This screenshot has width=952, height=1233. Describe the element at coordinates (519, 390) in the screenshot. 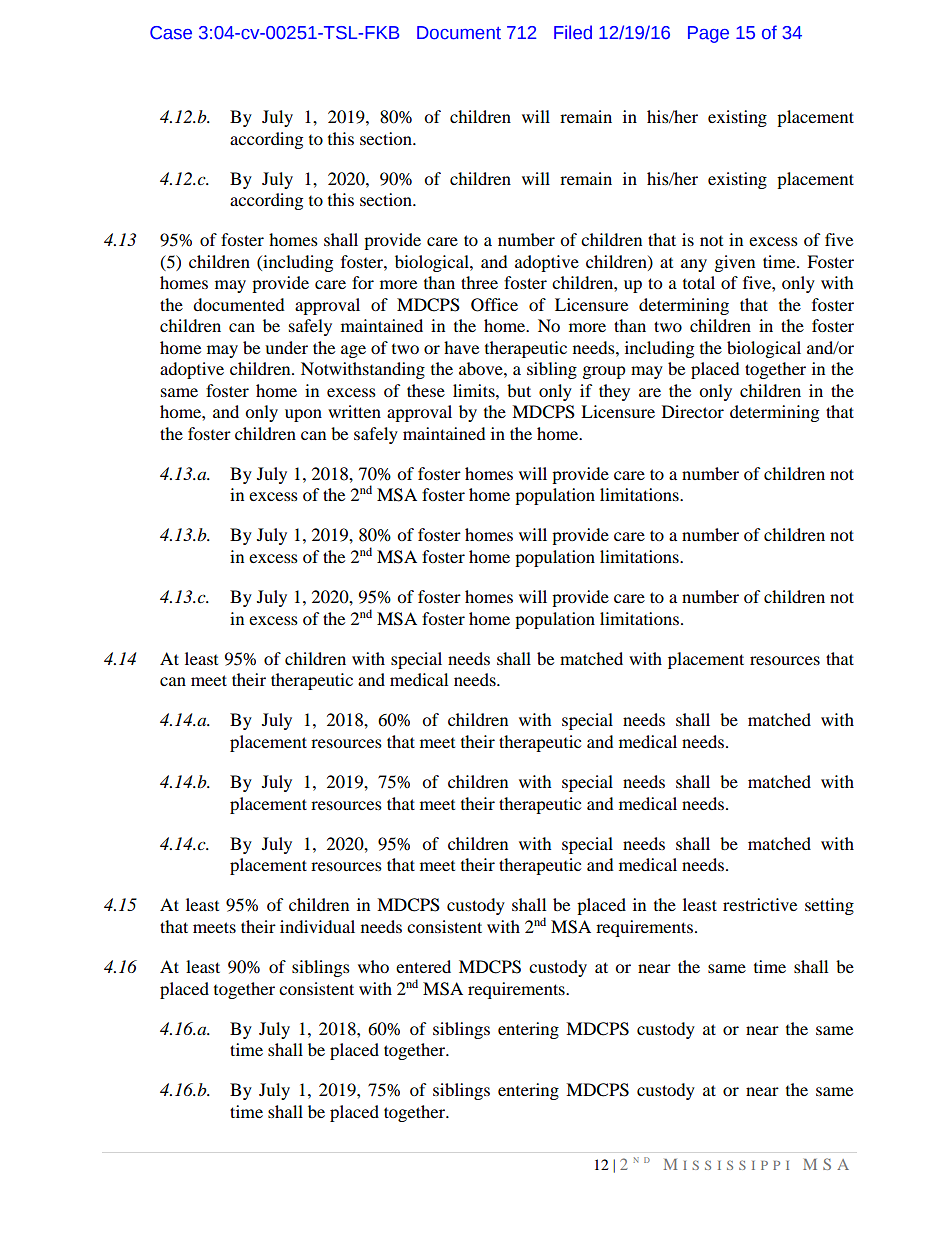

I see `but` at that location.
